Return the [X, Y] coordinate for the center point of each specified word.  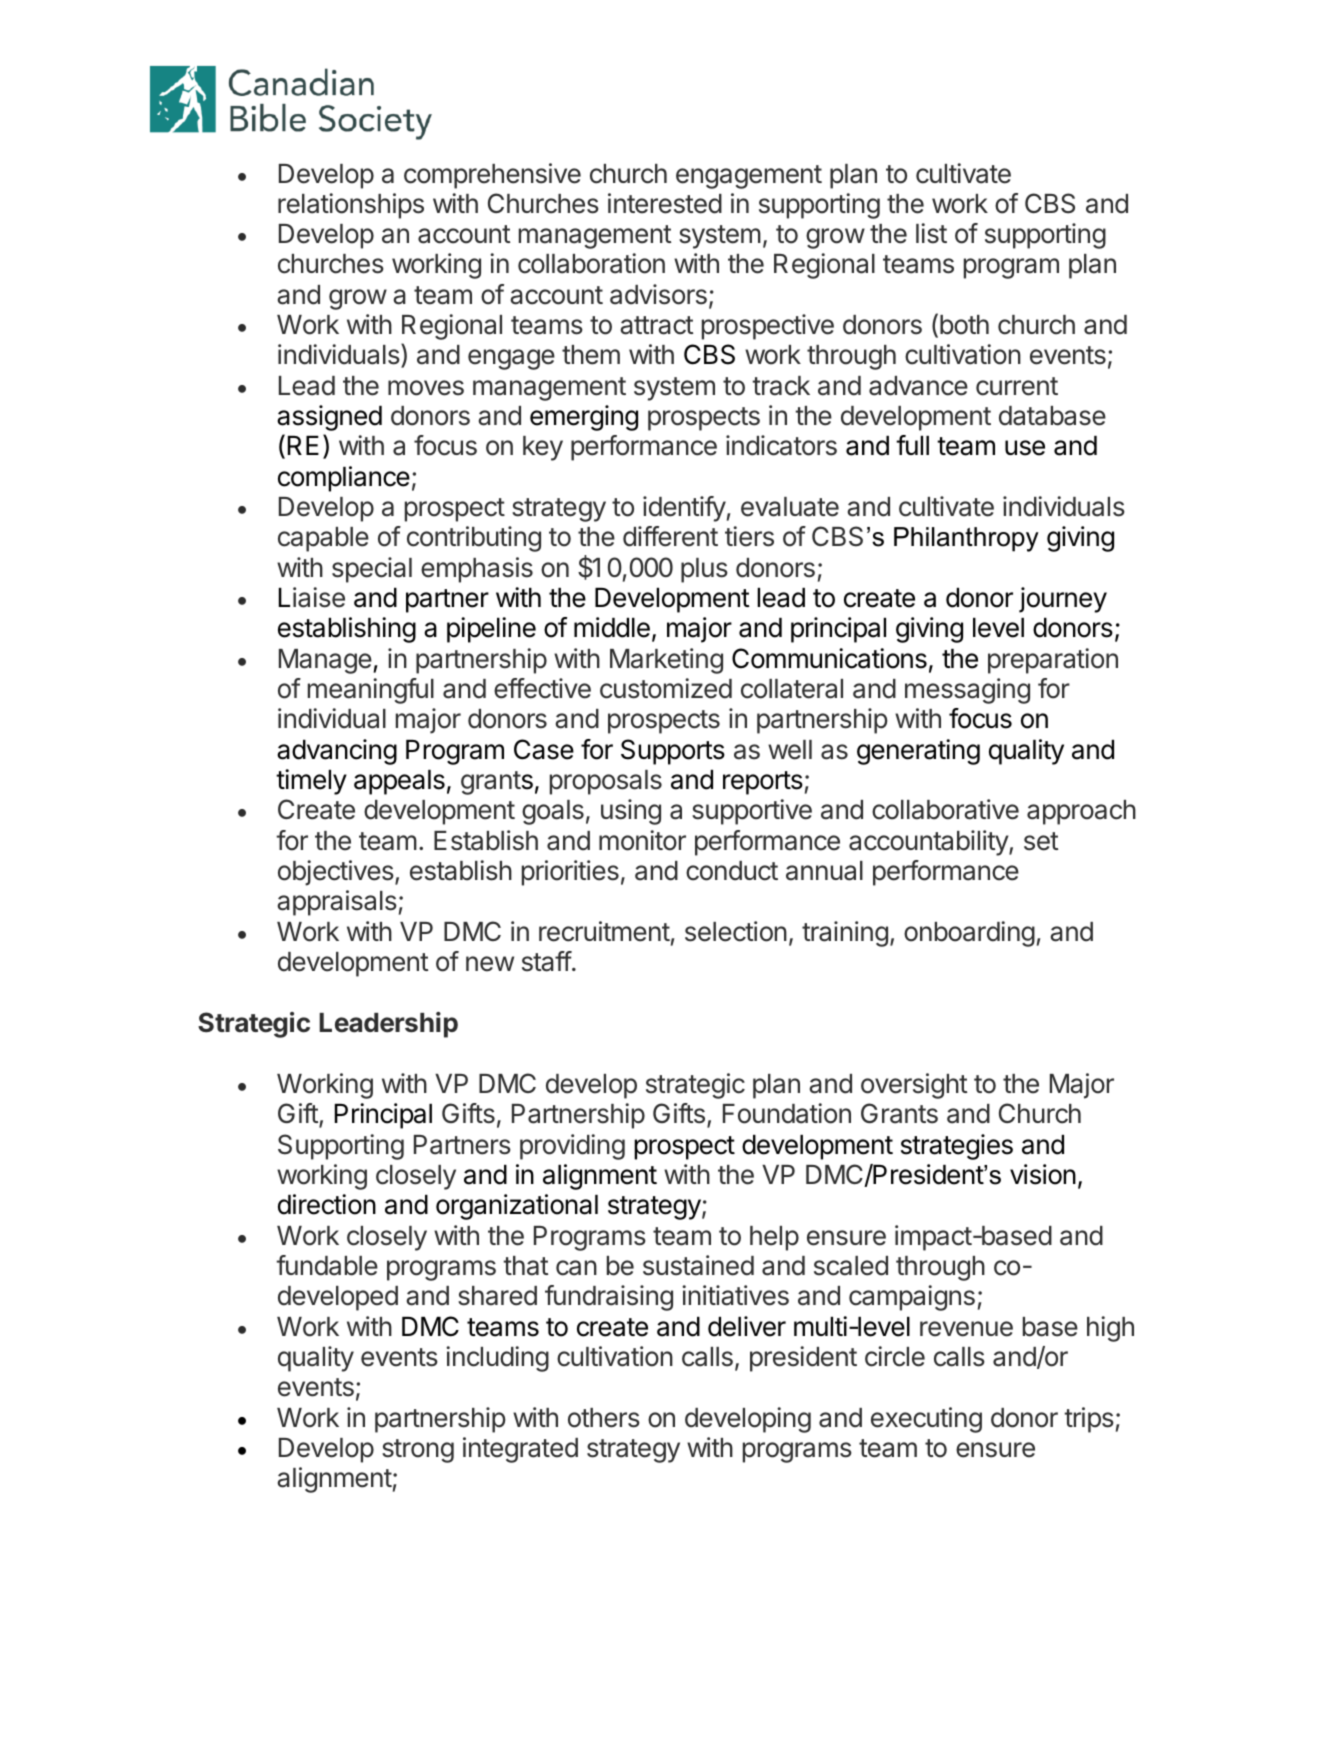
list [931, 233]
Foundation [787, 1113]
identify [684, 509]
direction [327, 1204]
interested [665, 203]
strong [418, 1451]
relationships [351, 206]
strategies [957, 1147]
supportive [752, 812]
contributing [474, 539]
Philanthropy [966, 539]
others [604, 1418]
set [1041, 841]
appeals [399, 782]
